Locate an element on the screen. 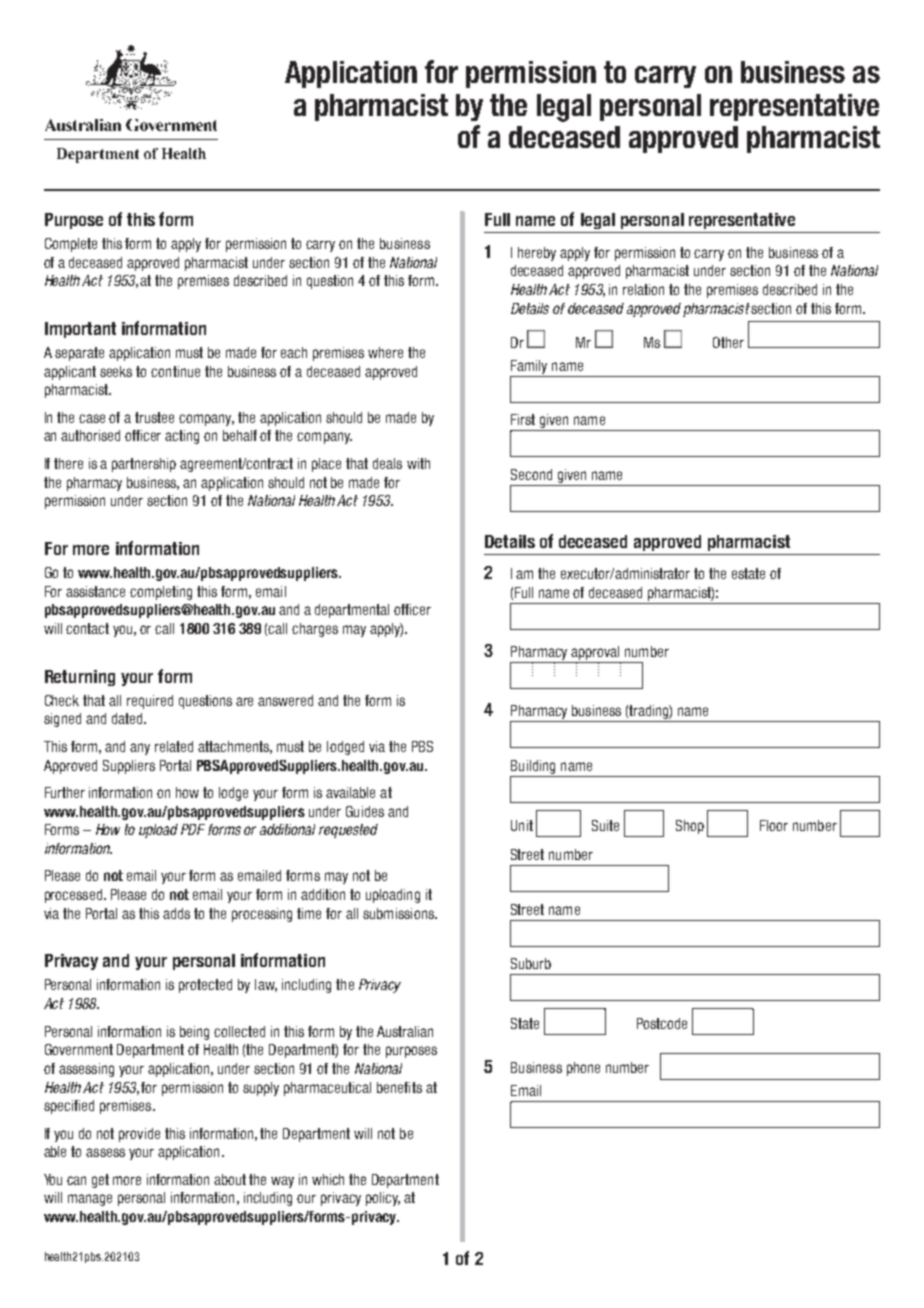  relation is located at coordinates (643, 289).
